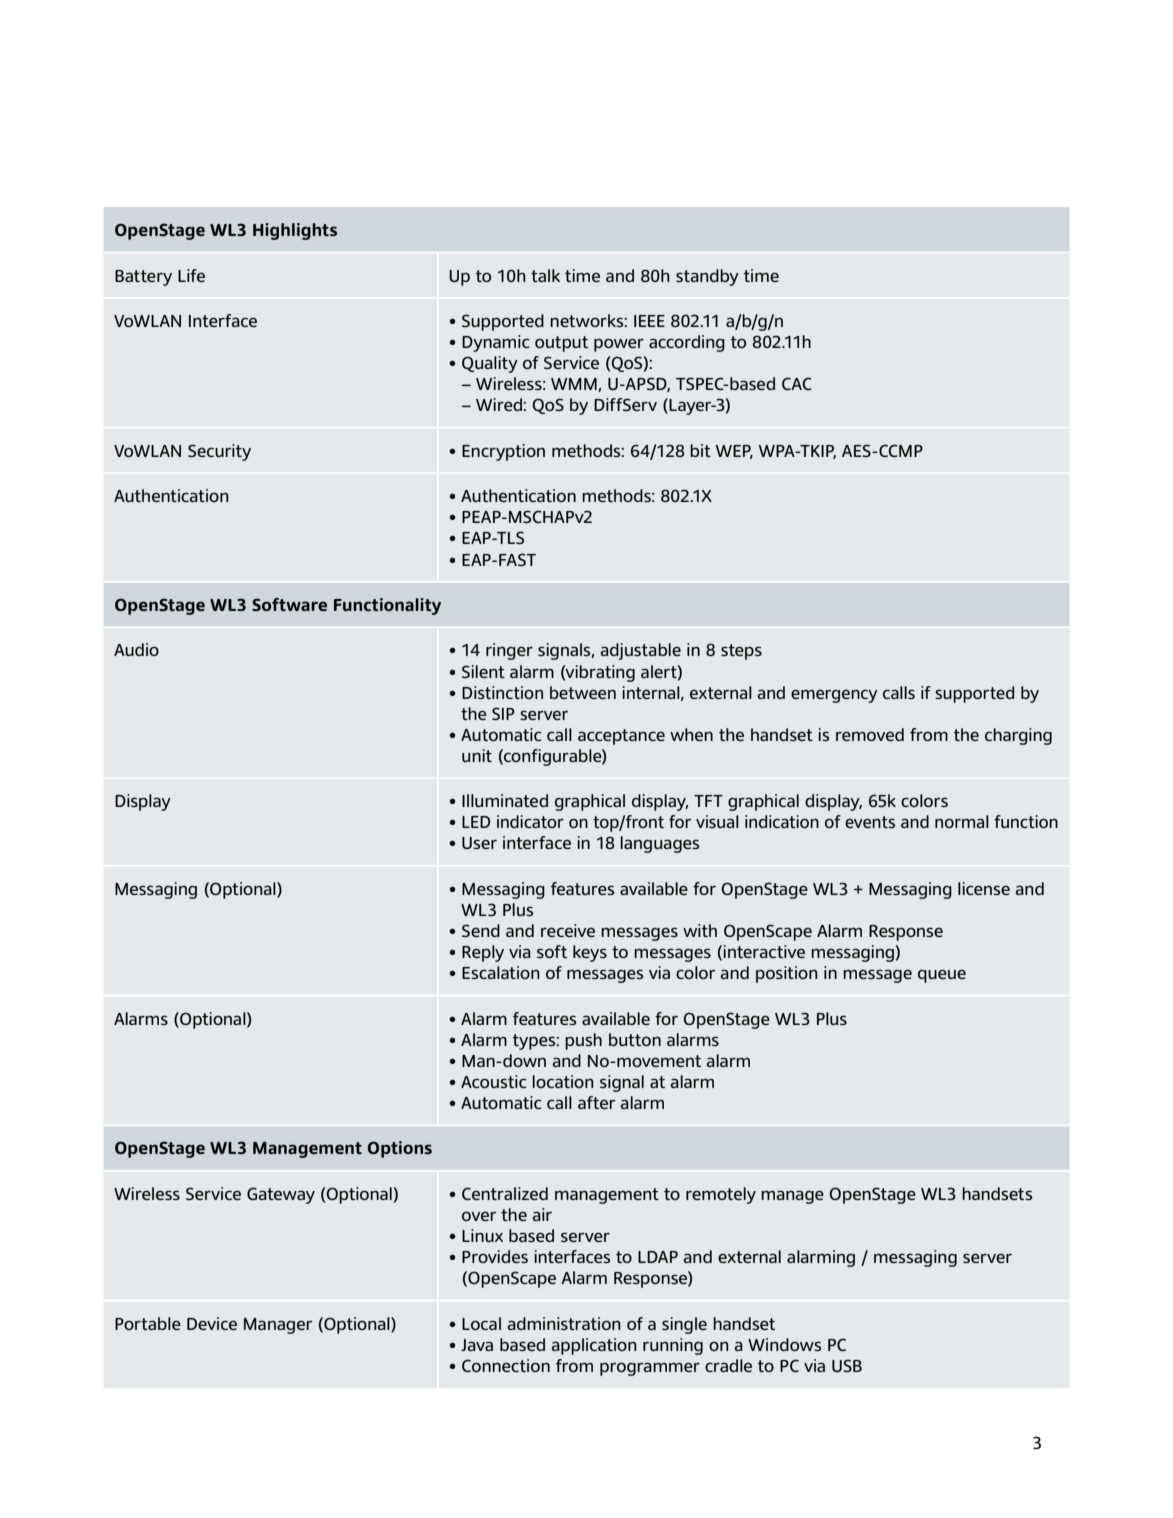 The width and height of the screenshot is (1173, 1518). What do you see at coordinates (191, 275) in the screenshot?
I see `Life` at bounding box center [191, 275].
